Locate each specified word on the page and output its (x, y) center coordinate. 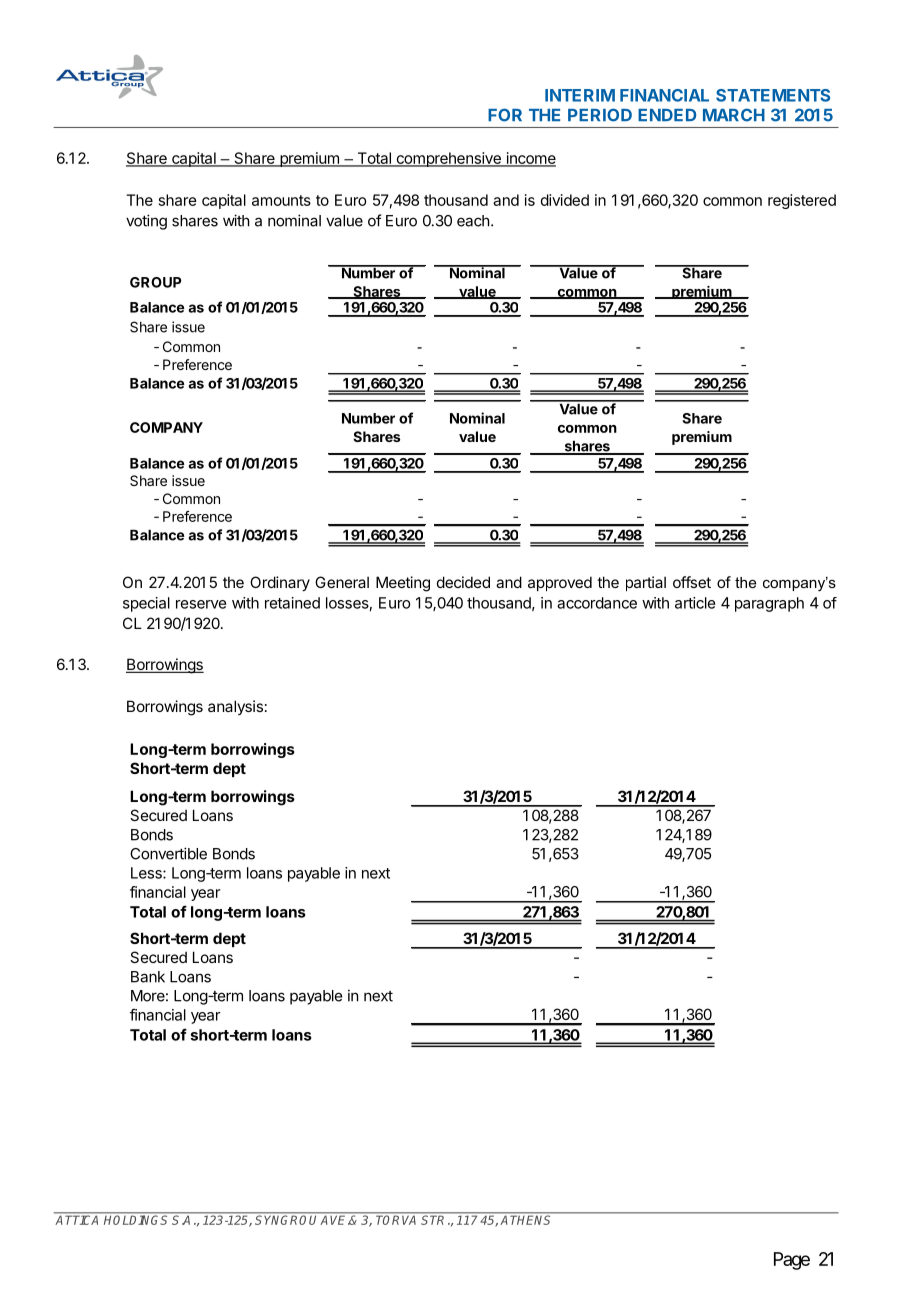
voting (146, 222)
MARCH (734, 115)
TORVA (397, 1219)
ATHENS (527, 1219)
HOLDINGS (136, 1219)
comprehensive (448, 159)
